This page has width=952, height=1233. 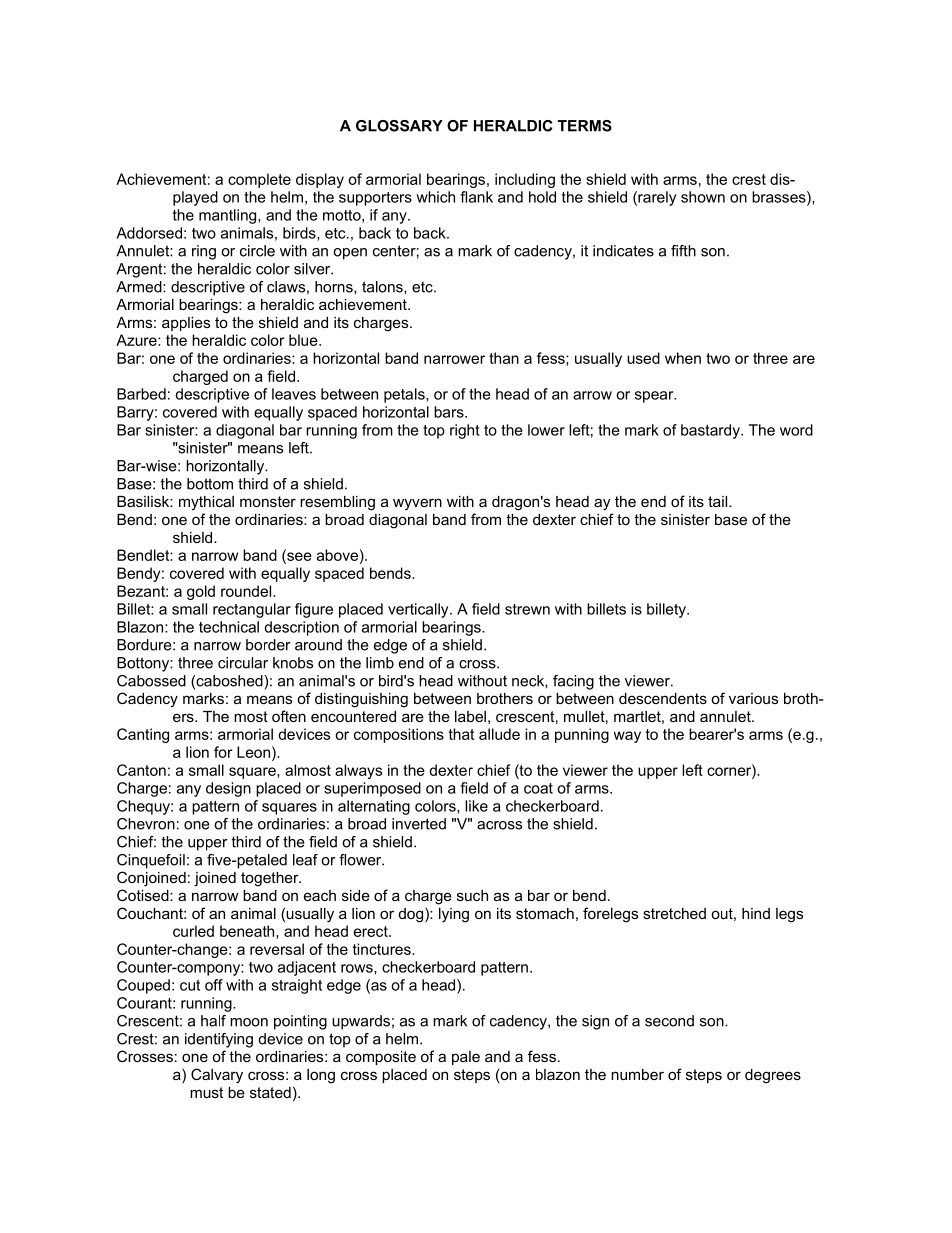 What do you see at coordinates (450, 412) in the page?
I see `bars` at bounding box center [450, 412].
